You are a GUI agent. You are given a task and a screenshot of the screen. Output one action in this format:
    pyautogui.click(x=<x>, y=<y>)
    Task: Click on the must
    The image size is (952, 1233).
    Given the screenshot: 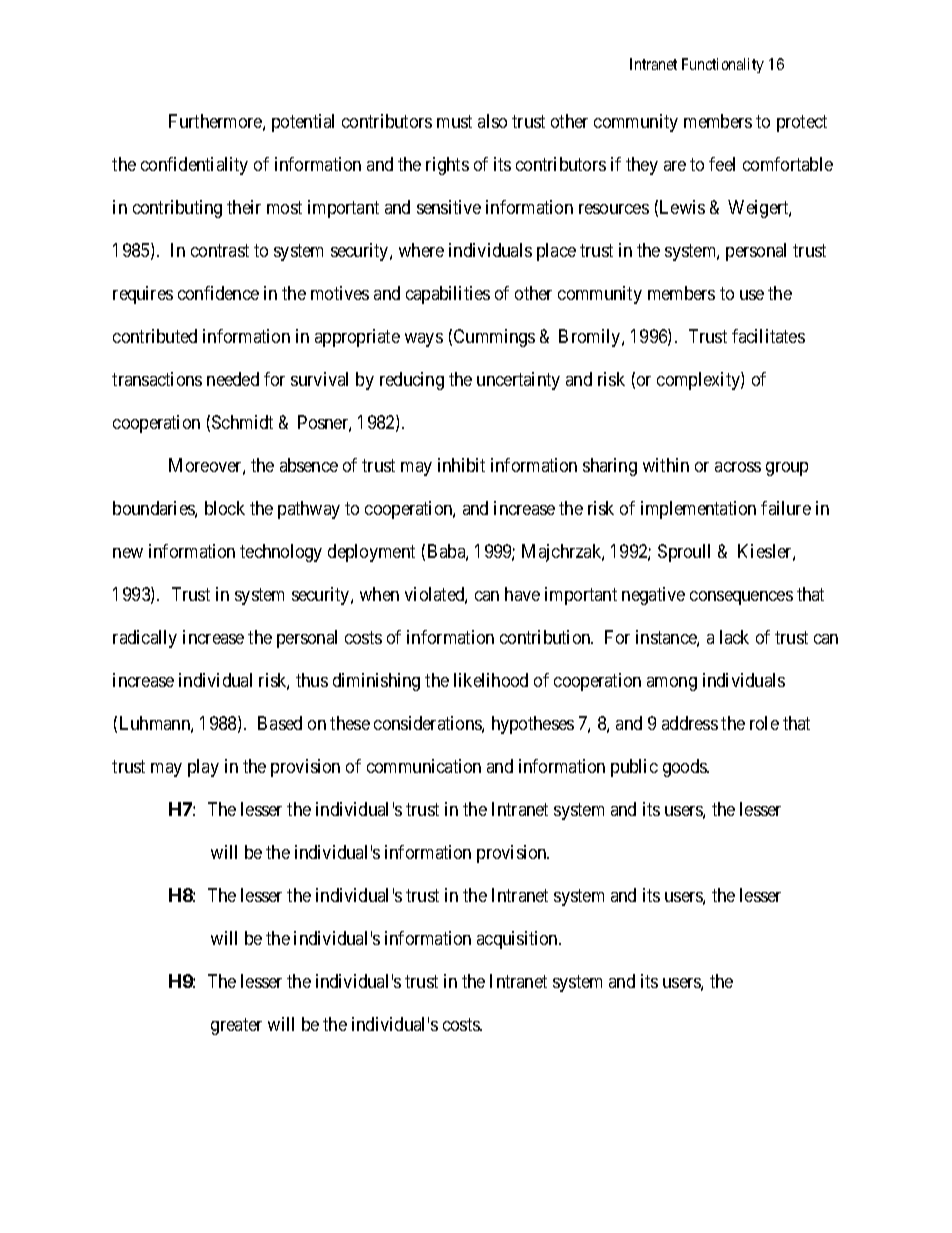 What is the action you would take?
    pyautogui.click(x=454, y=122)
